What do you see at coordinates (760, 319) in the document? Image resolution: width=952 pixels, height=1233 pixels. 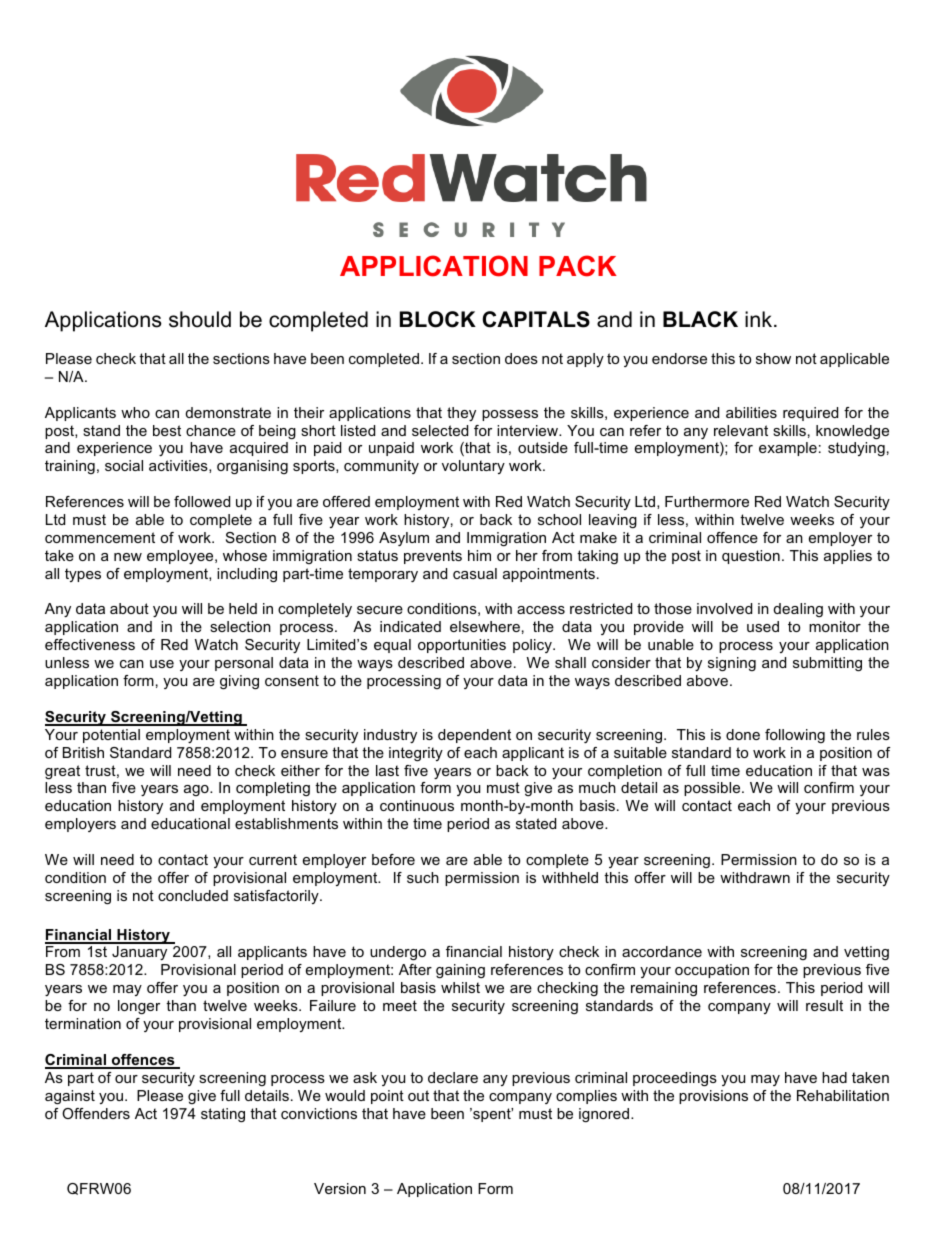 I see `ink` at bounding box center [760, 319].
